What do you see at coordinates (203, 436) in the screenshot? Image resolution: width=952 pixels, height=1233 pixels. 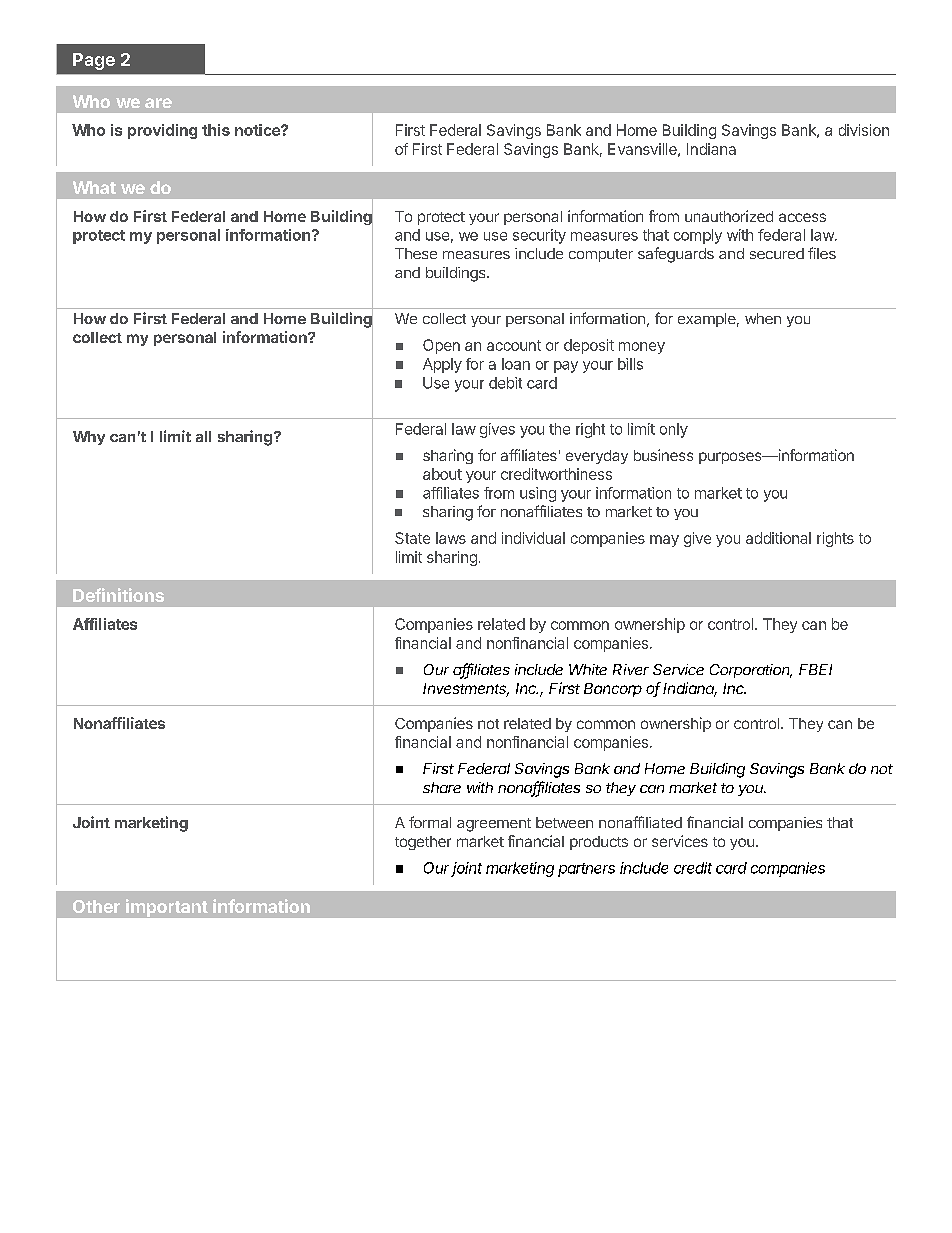 I see `all` at bounding box center [203, 436].
